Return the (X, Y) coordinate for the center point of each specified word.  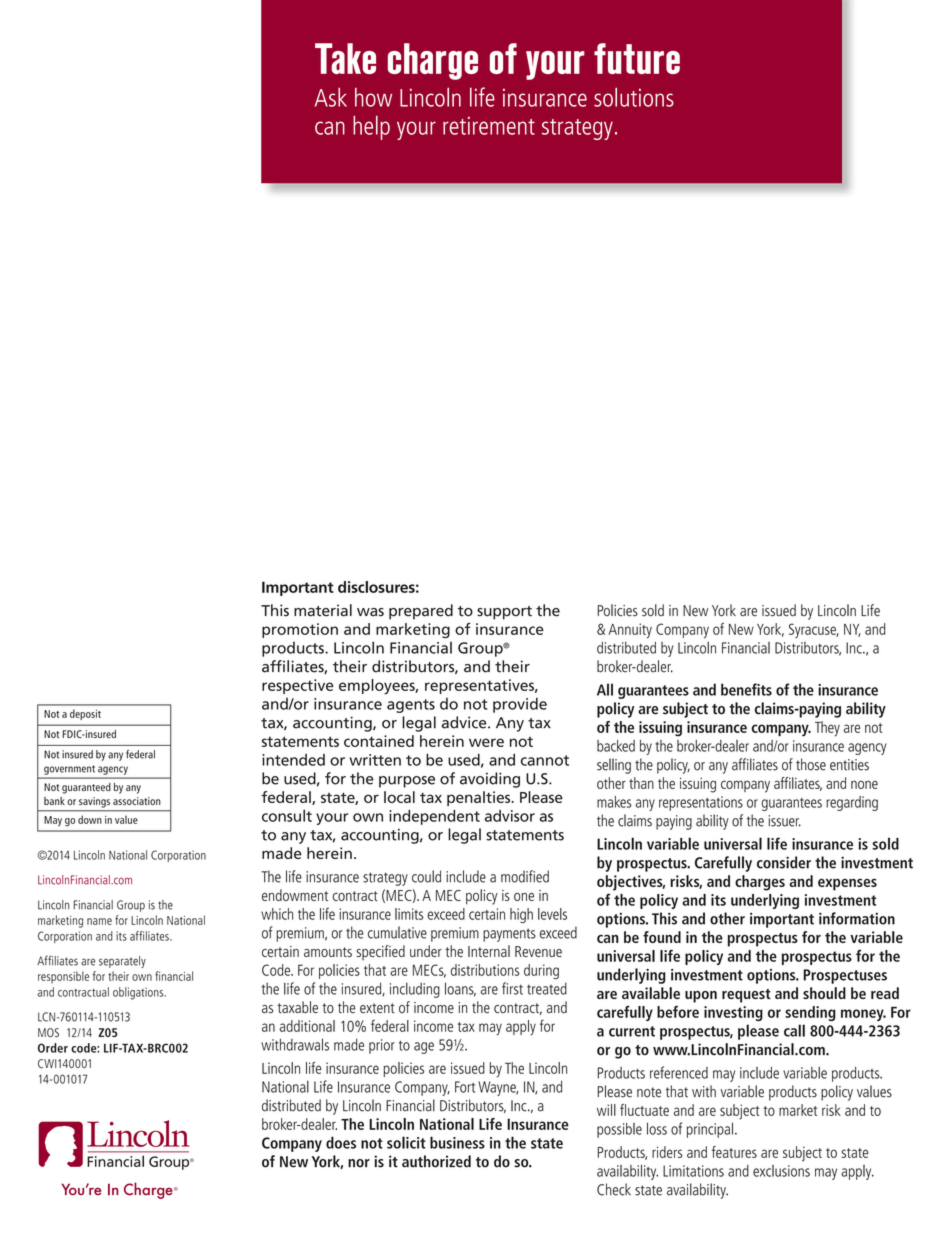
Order (53, 1048)
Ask (331, 97)
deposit (85, 715)
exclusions (781, 1171)
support (504, 613)
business (457, 1142)
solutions (634, 97)
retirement (489, 126)
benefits (746, 689)
